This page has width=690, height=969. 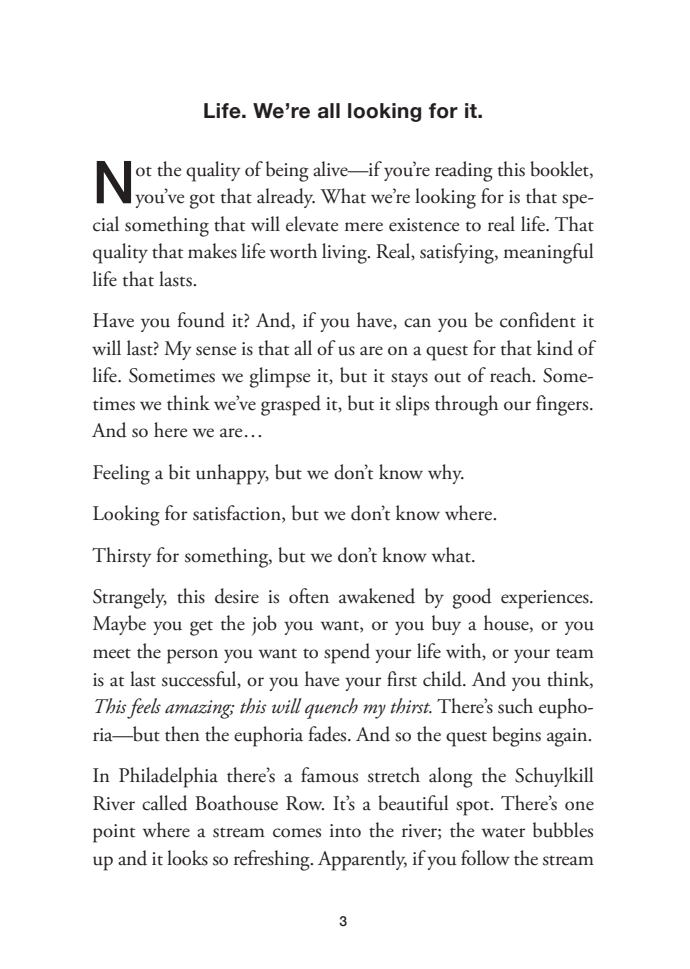 I want to click on why, so click(x=446, y=474).
